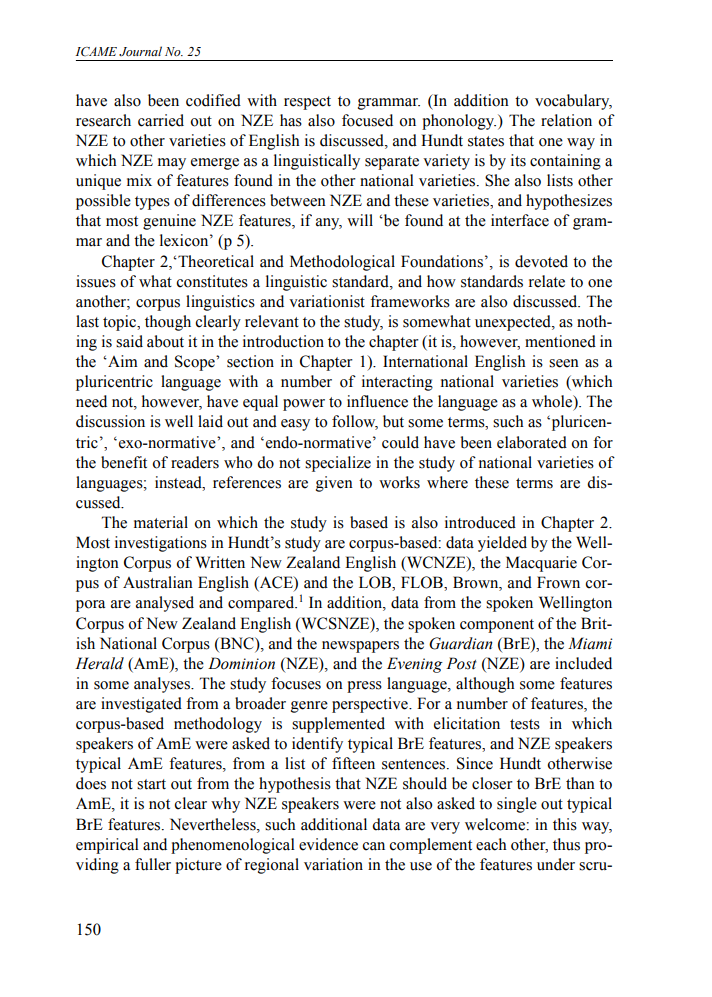 The width and height of the screenshot is (712, 997). Describe the element at coordinates (307, 103) in the screenshot. I see `respect` at that location.
